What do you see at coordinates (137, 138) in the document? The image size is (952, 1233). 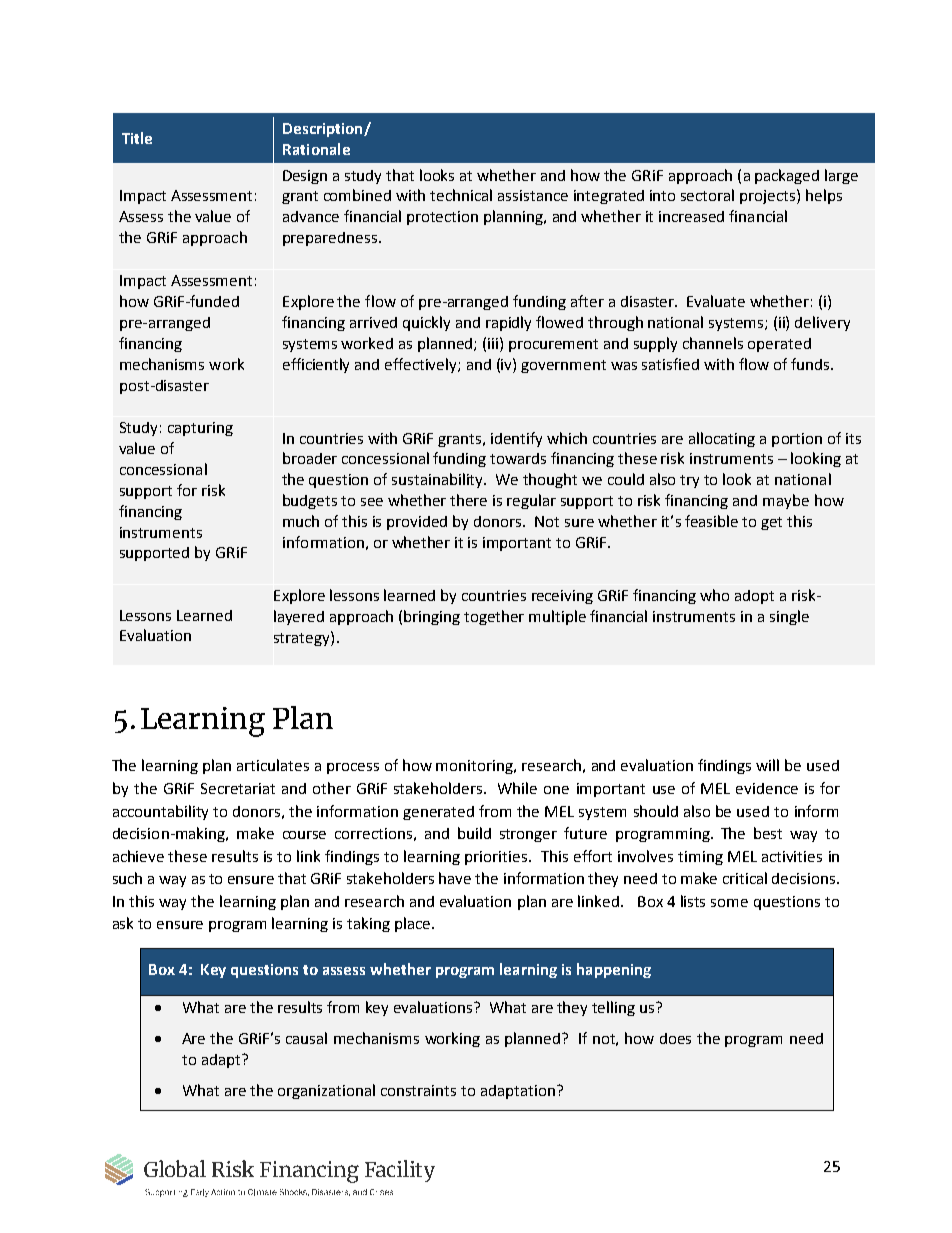 I see `Title` at bounding box center [137, 138].
